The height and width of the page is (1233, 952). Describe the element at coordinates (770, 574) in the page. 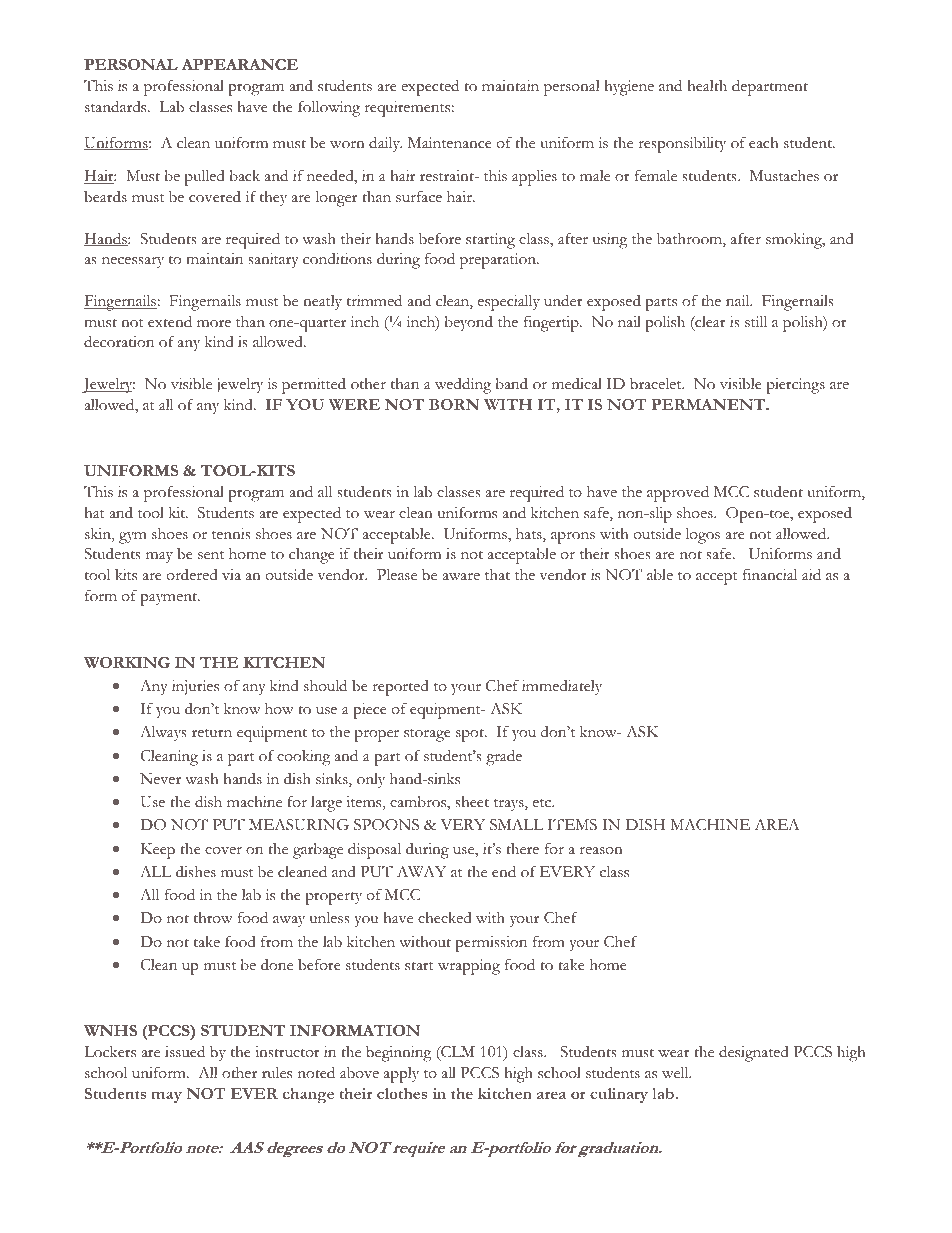

I see `financial` at that location.
